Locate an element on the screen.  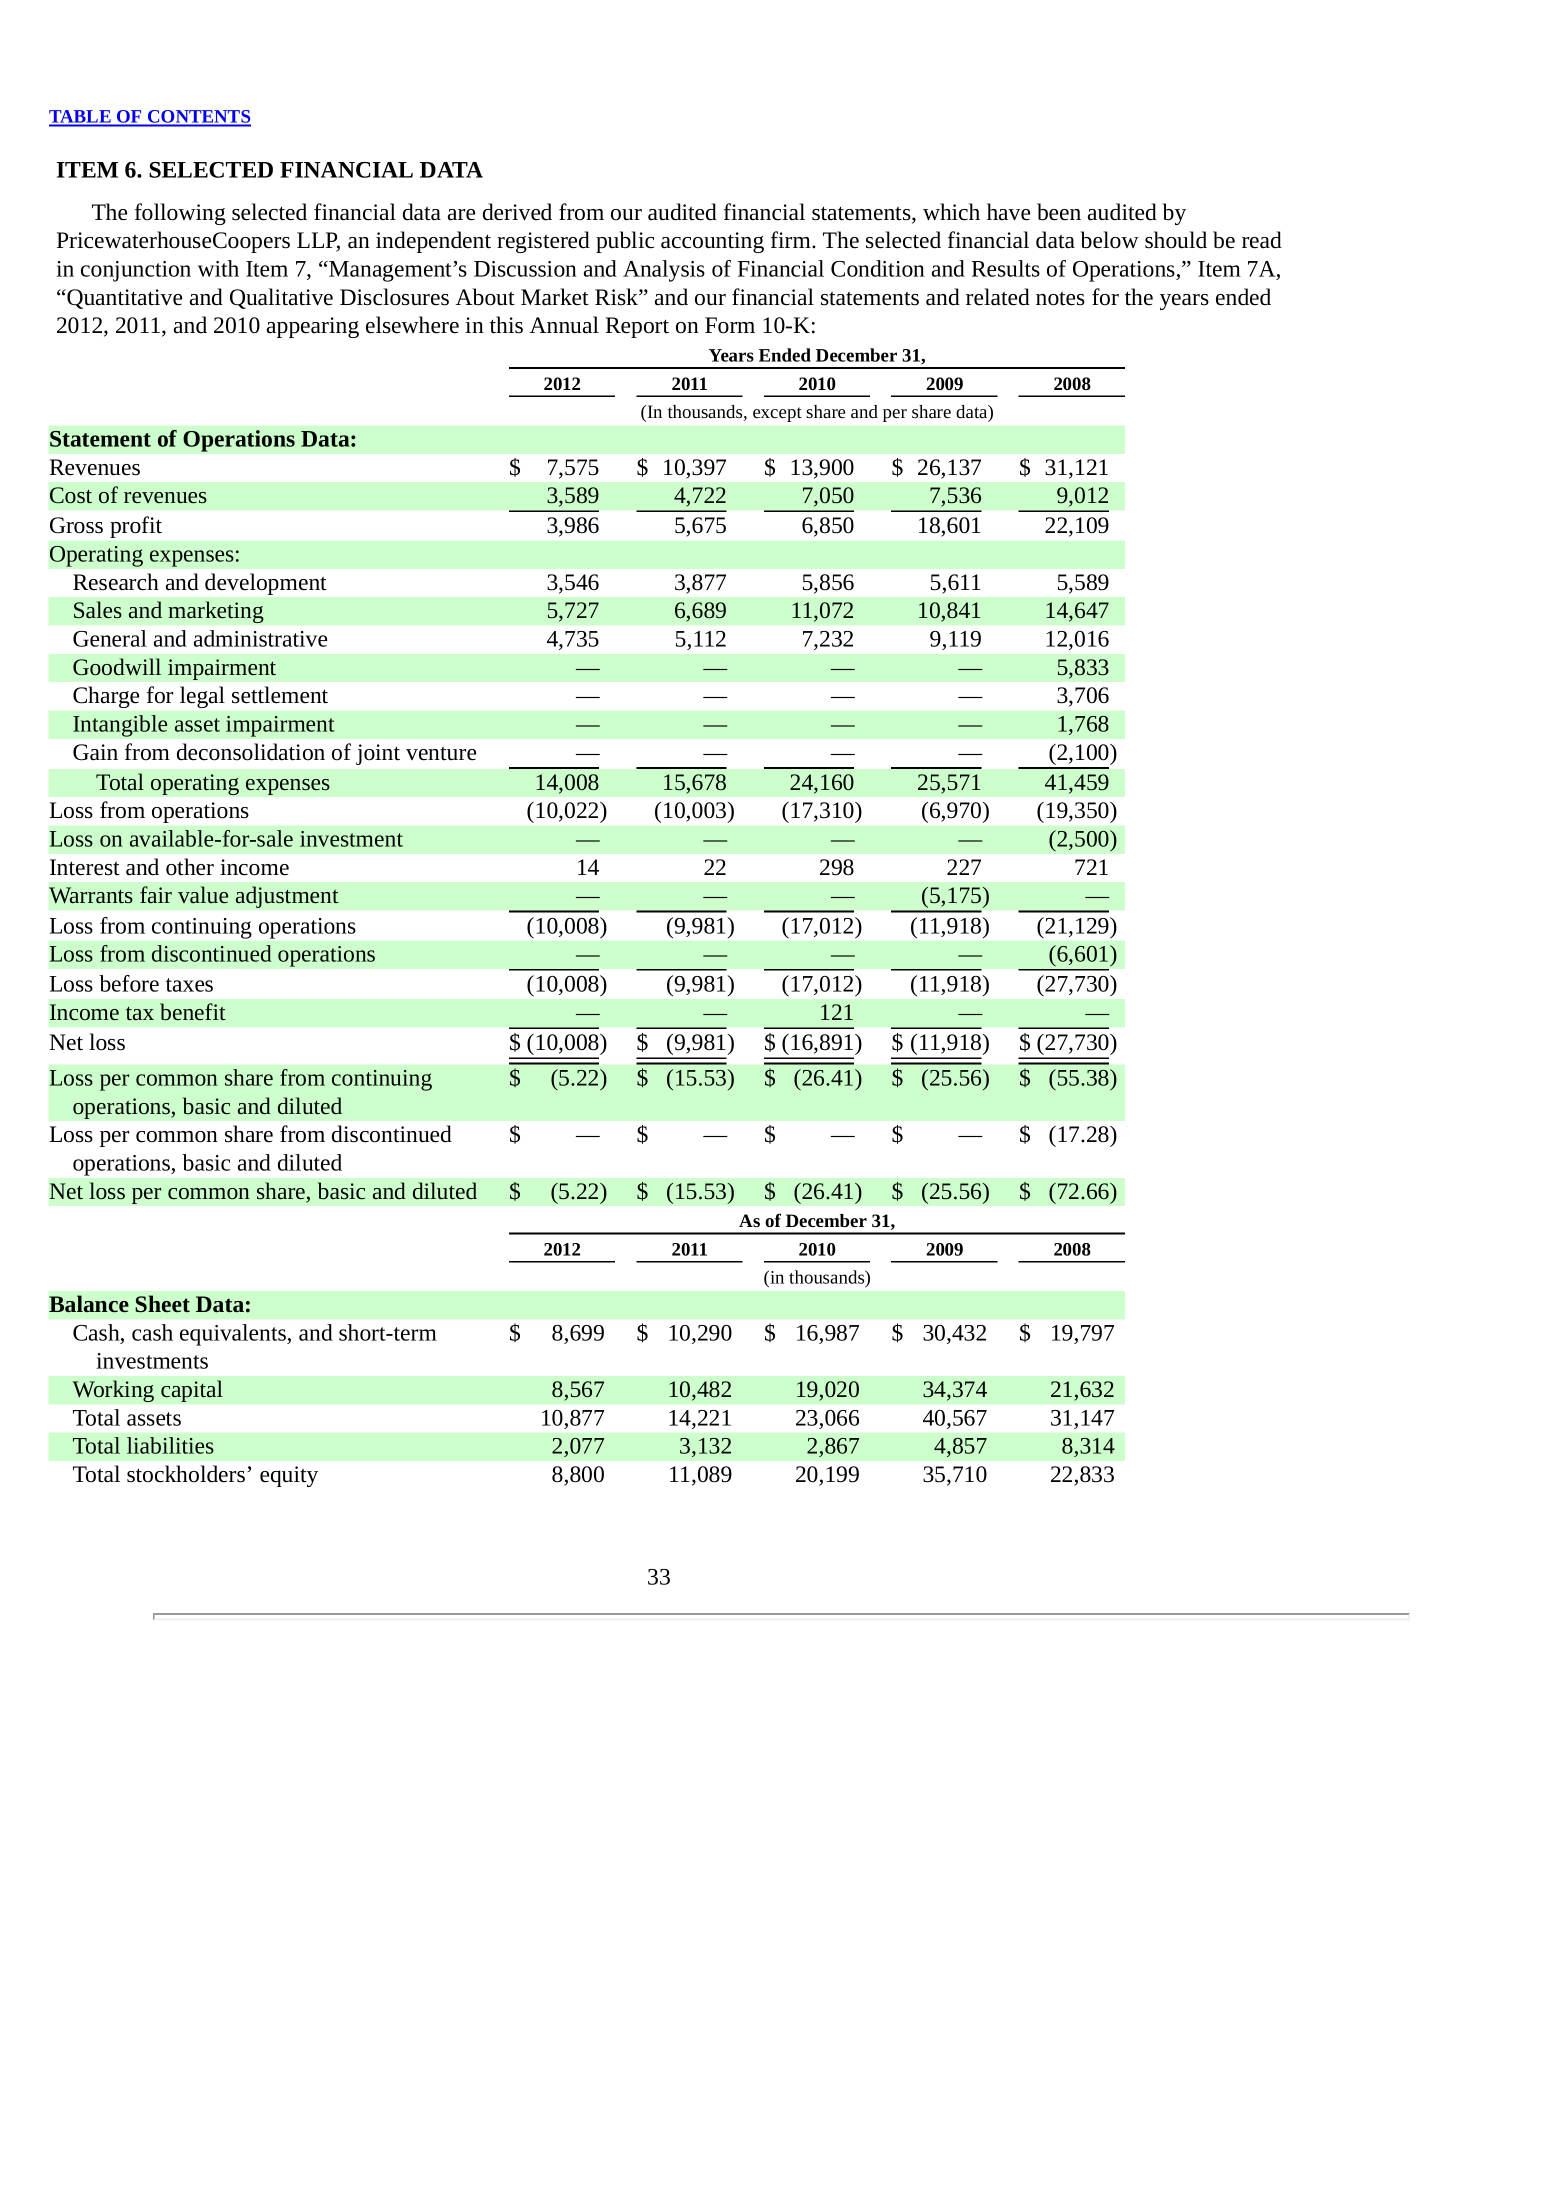
below is located at coordinates (1110, 240).
